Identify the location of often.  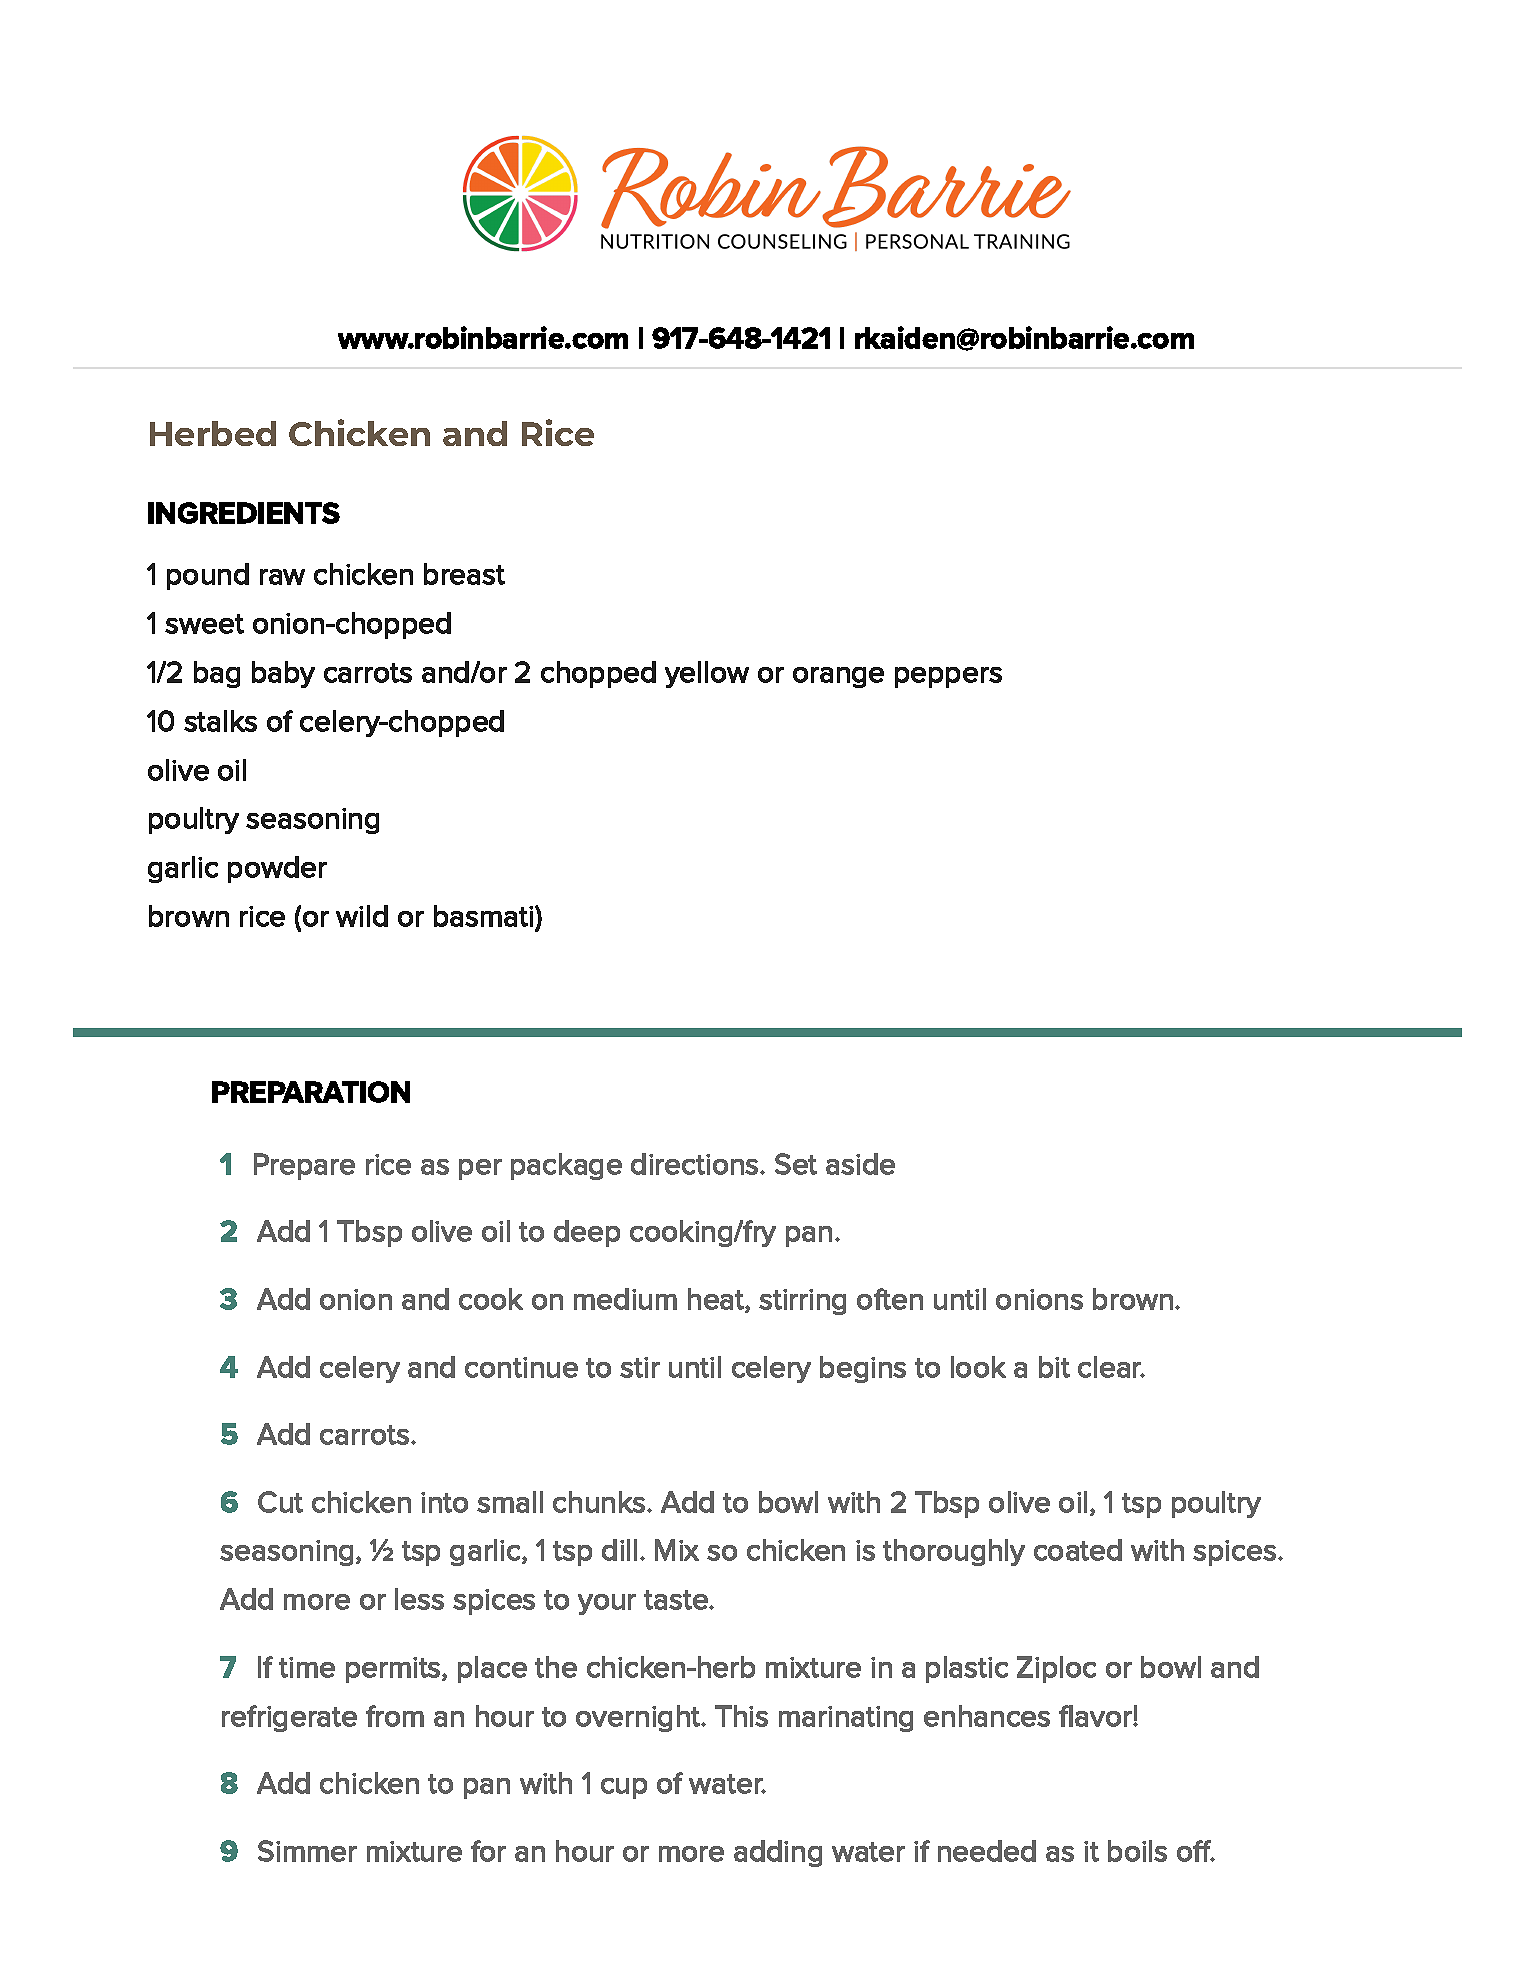
(890, 1299).
